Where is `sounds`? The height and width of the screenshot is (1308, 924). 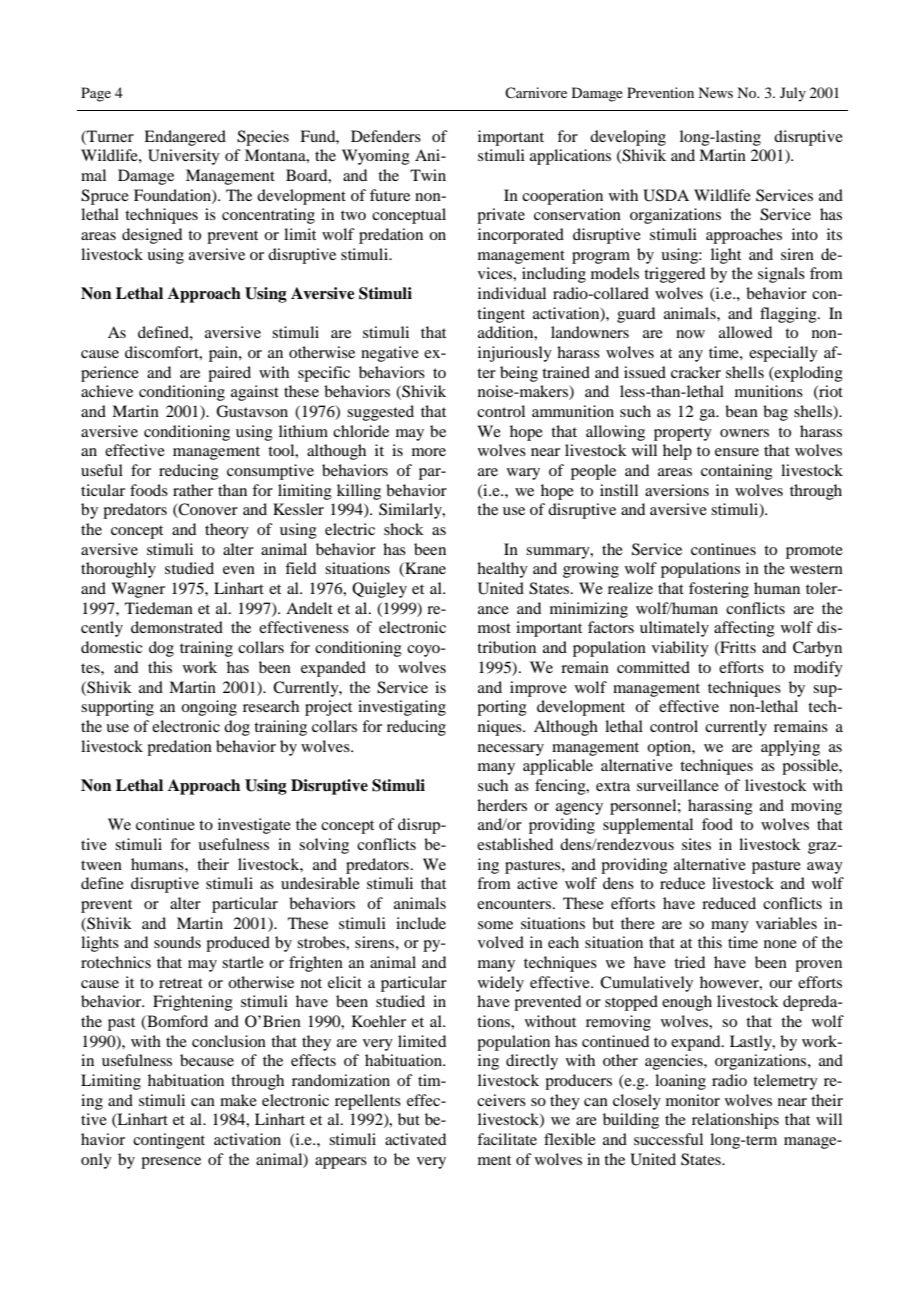 sounds is located at coordinates (177, 942).
